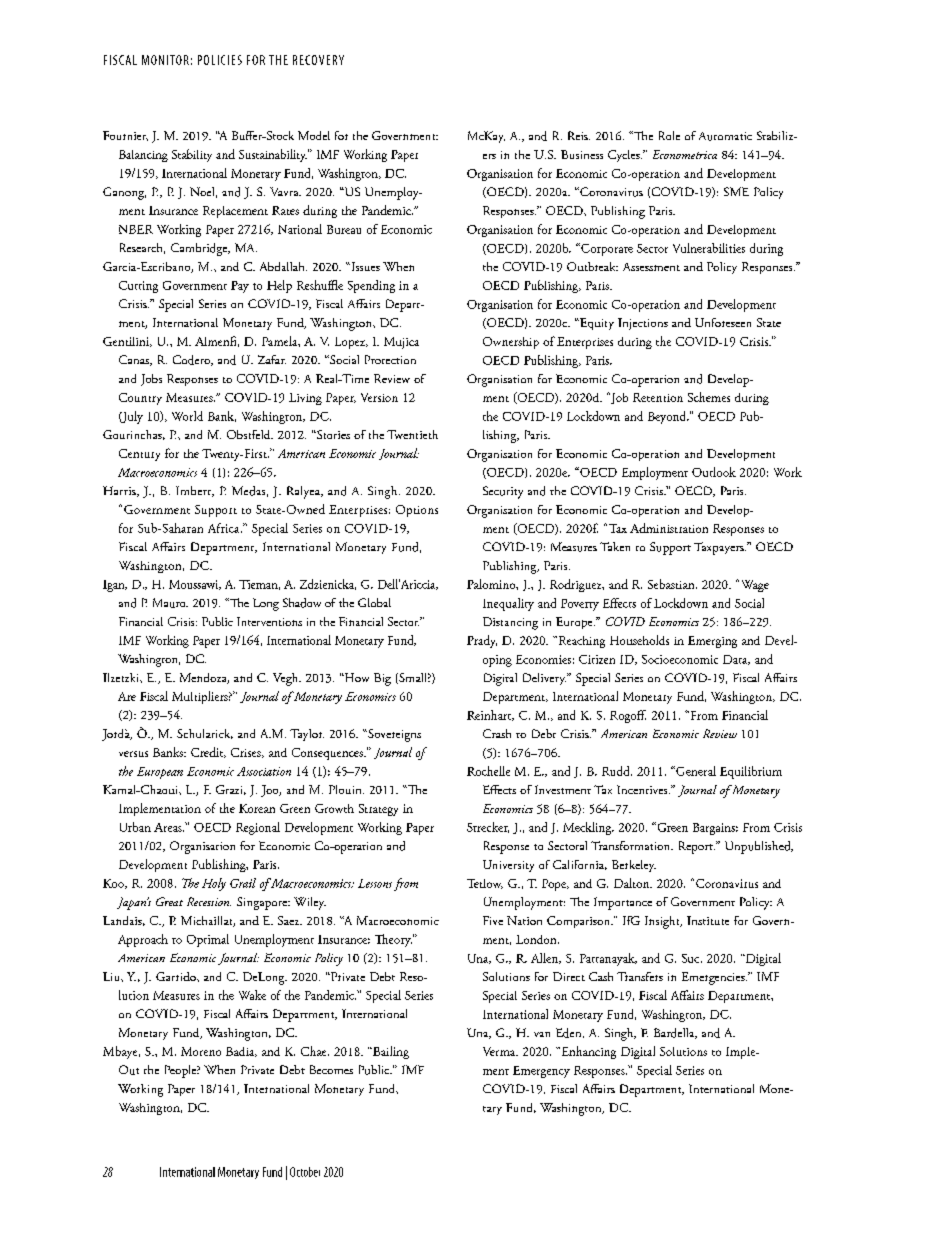  What do you see at coordinates (390, 359) in the page?
I see `Protection` at bounding box center [390, 359].
